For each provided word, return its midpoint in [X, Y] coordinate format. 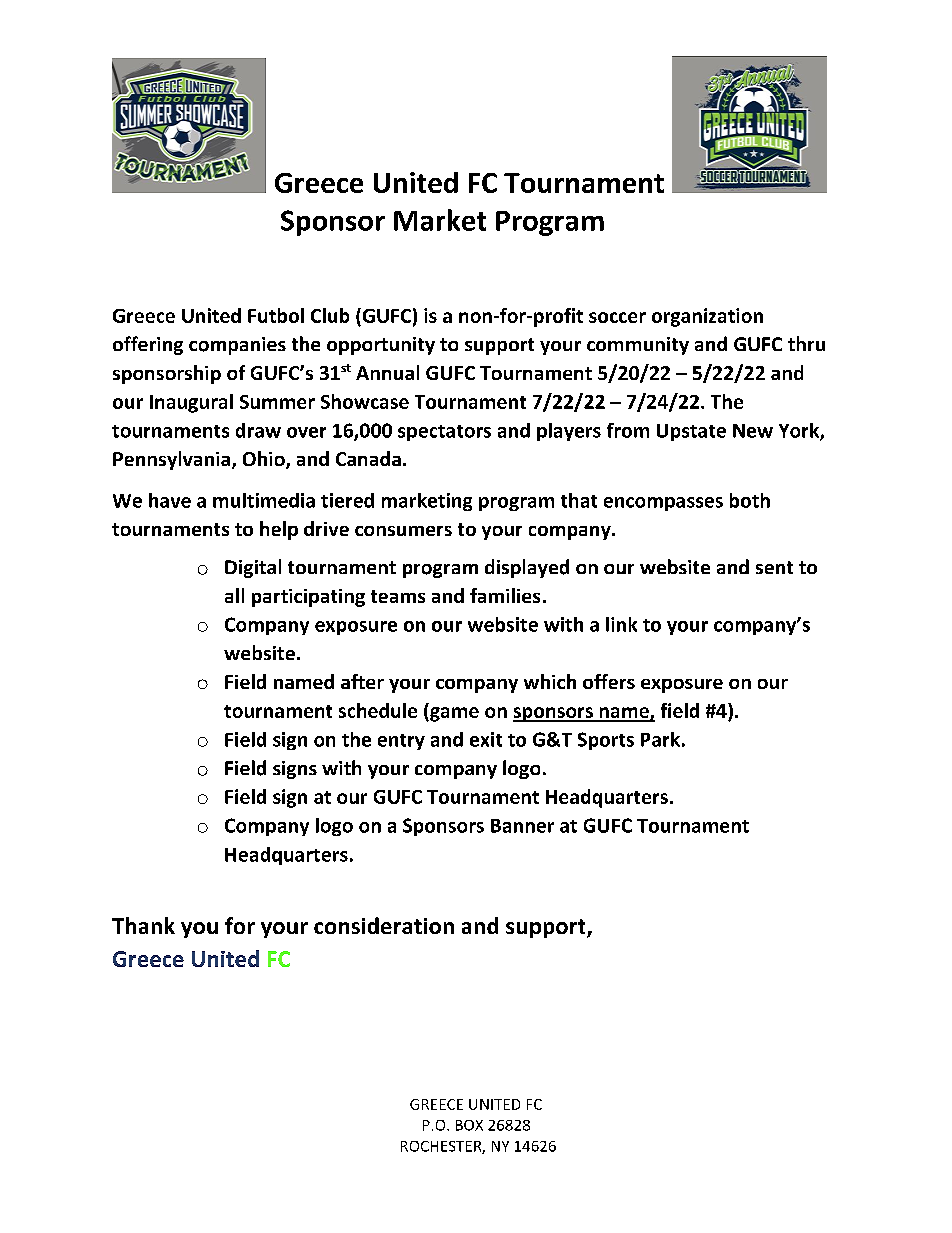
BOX [469, 1125]
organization [707, 317]
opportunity [381, 346]
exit [486, 739]
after [362, 681]
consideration [384, 925]
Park [660, 739]
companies [237, 346]
